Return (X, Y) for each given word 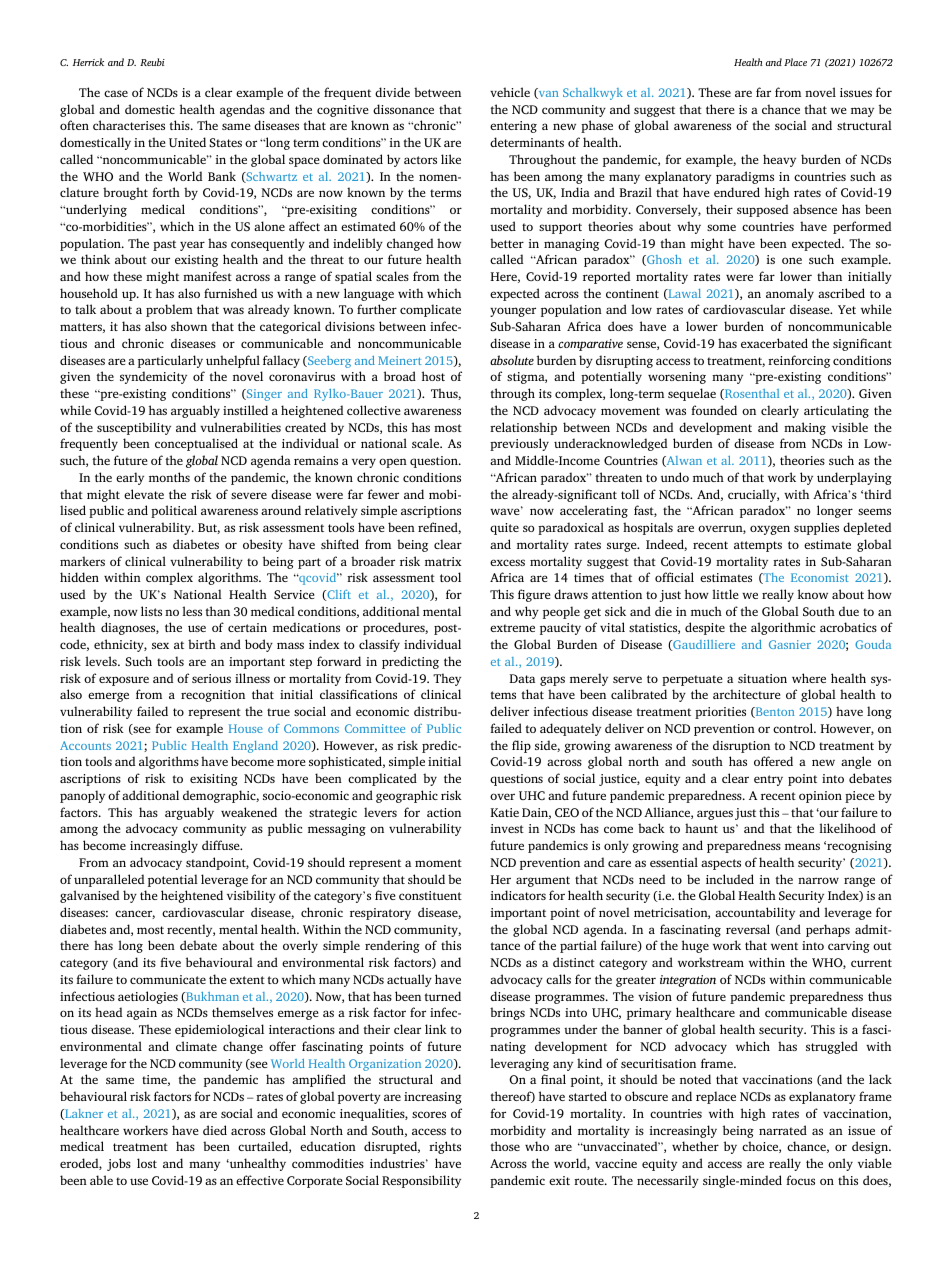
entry (768, 780)
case (116, 93)
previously (519, 444)
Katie (505, 812)
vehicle (510, 92)
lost (147, 1163)
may (862, 112)
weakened (249, 812)
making (805, 428)
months (169, 477)
